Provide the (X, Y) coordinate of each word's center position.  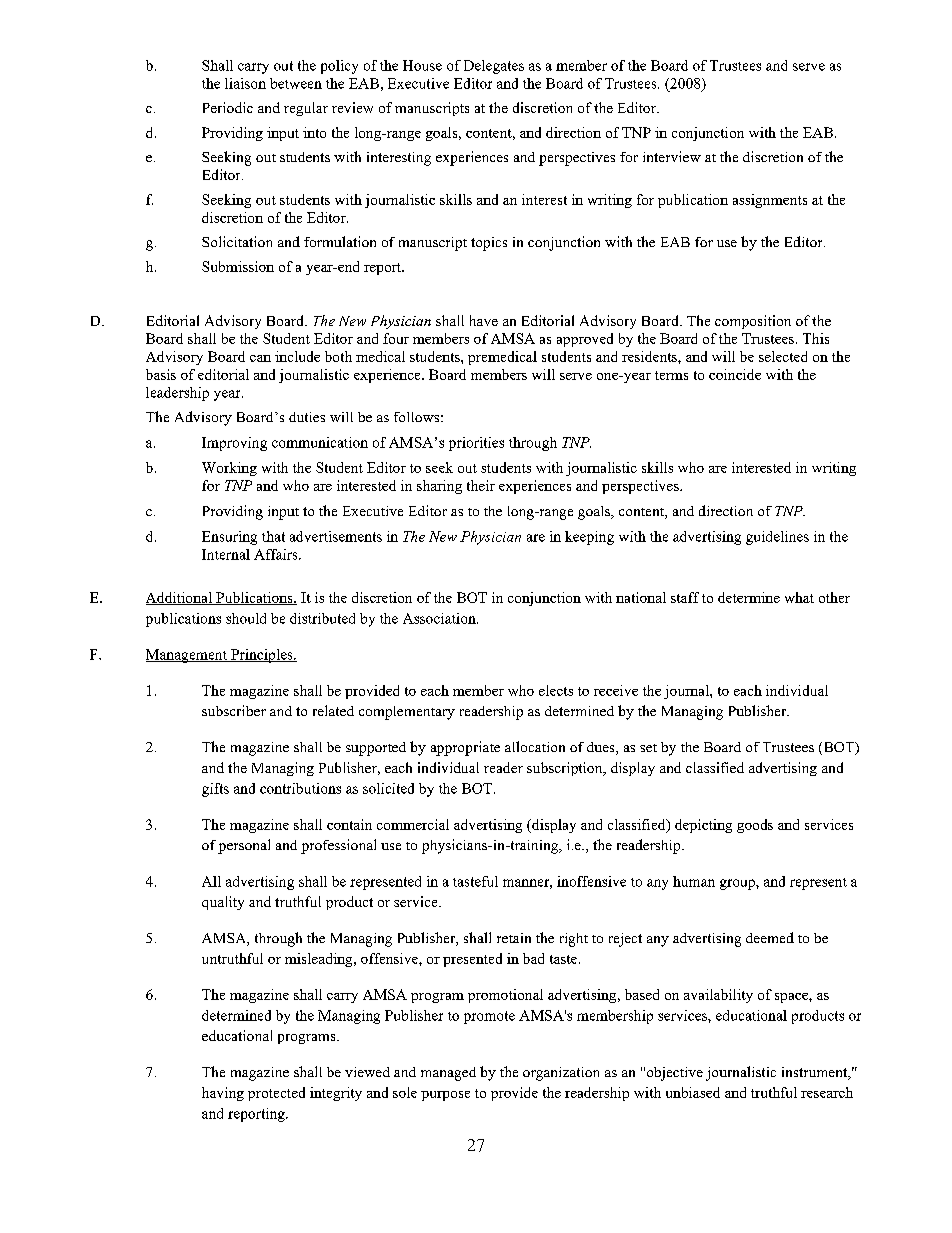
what (799, 597)
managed (448, 1074)
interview (672, 156)
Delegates (494, 67)
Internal (226, 554)
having (223, 1094)
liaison (245, 83)
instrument (816, 1073)
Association (440, 618)
